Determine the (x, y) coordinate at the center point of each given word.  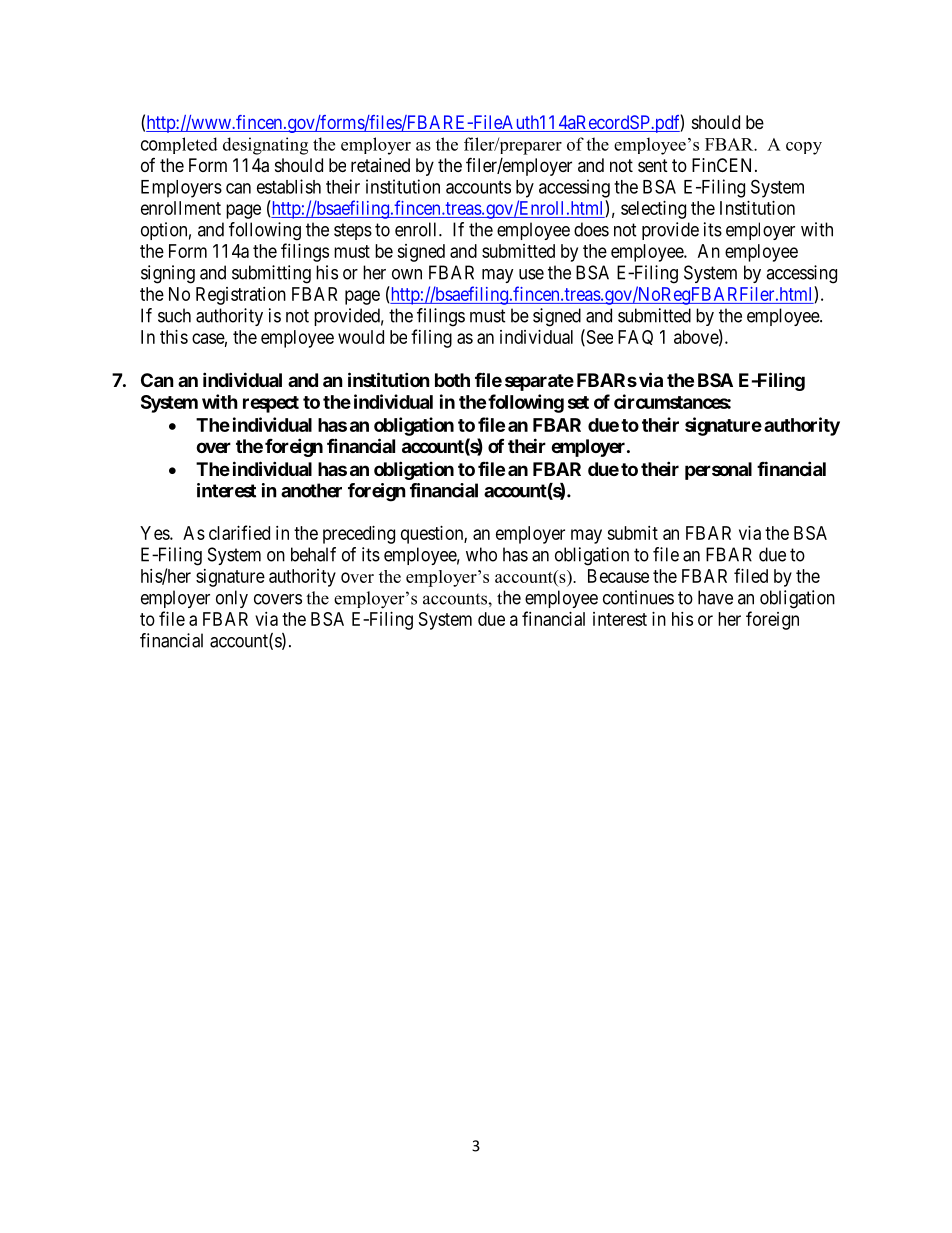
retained (380, 165)
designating (265, 146)
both (452, 380)
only (232, 599)
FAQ (635, 337)
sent (653, 165)
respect (271, 404)
